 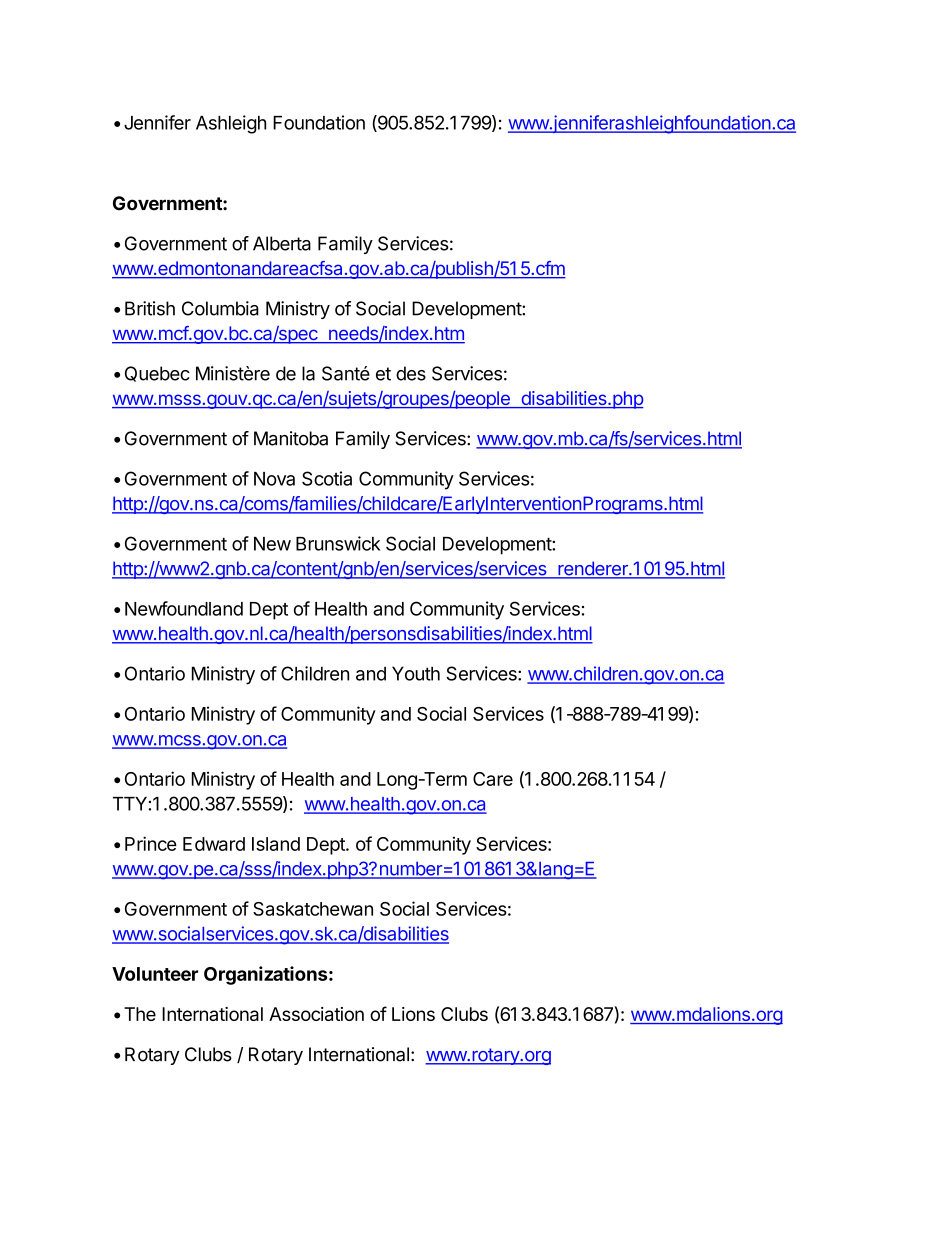 What do you see at coordinates (313, 909) in the screenshot?
I see `Saskatchewan` at bounding box center [313, 909].
